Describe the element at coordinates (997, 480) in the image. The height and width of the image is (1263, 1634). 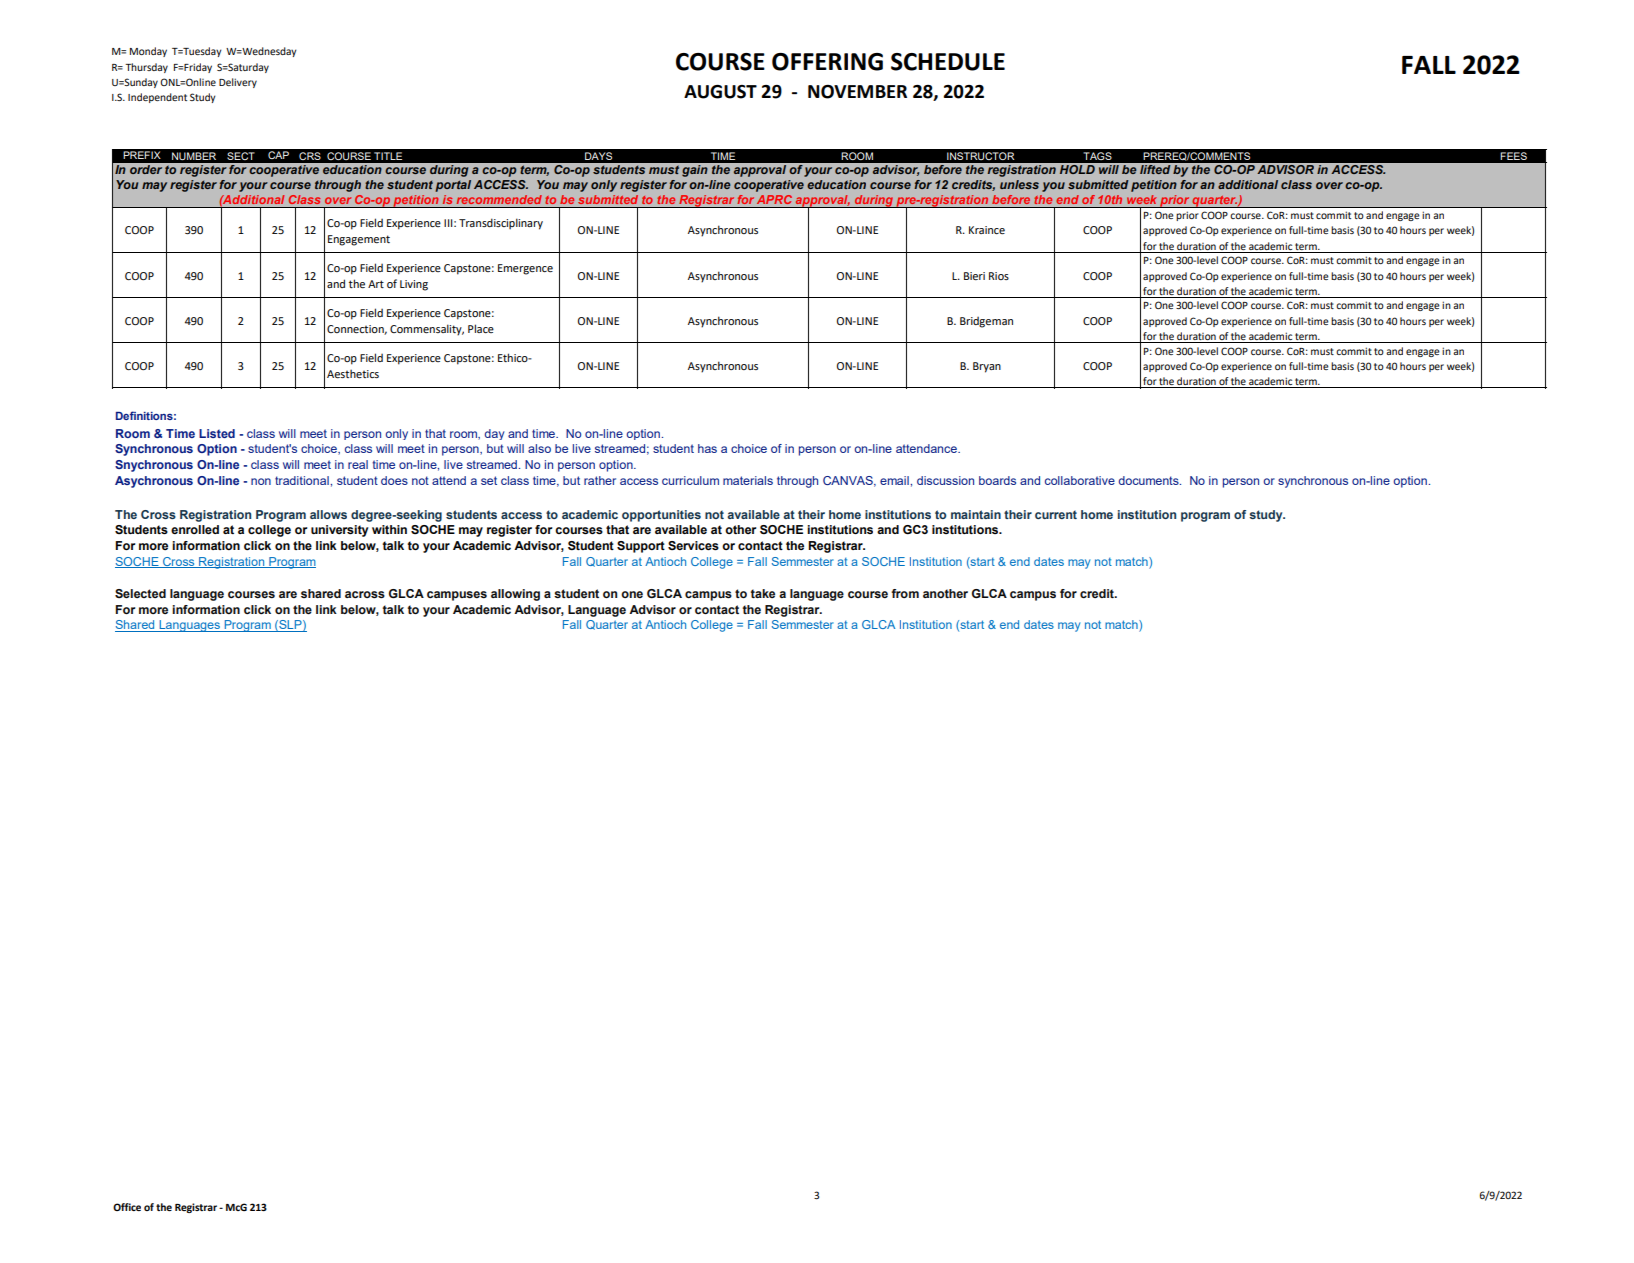
I see `boards` at that location.
